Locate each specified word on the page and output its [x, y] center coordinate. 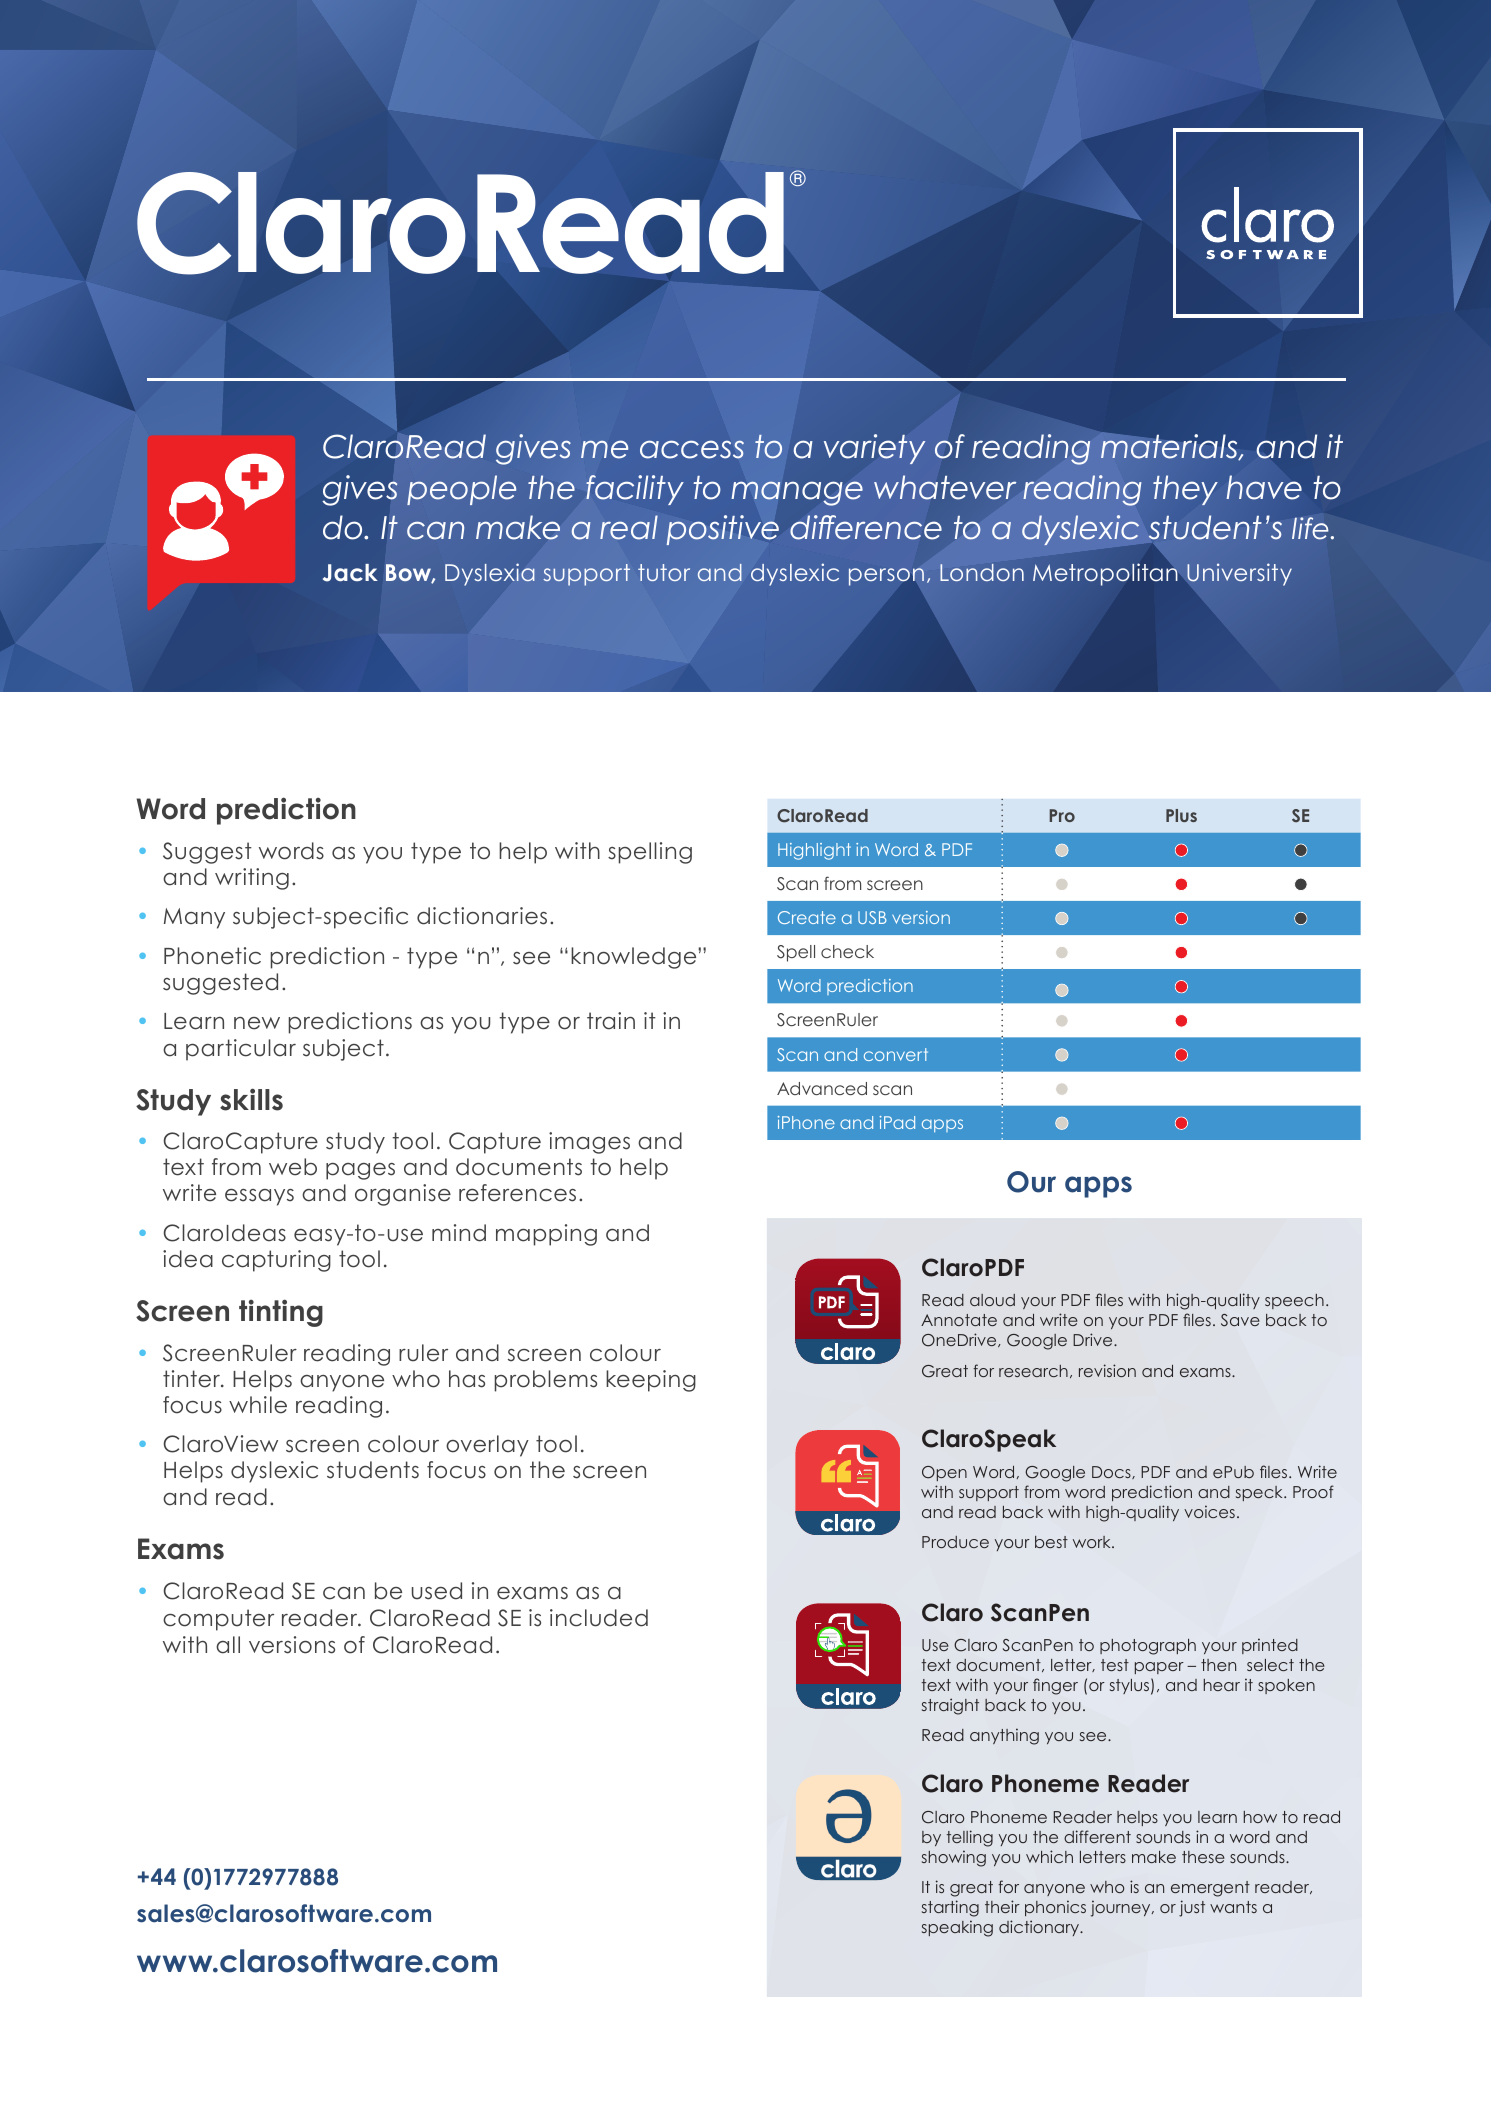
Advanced [822, 1088]
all [228, 1645]
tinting [281, 1313]
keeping [651, 1381]
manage [797, 493]
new [257, 1023]
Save [1240, 1320]
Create [807, 917]
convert [896, 1054]
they [1185, 490]
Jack [350, 573]
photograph [1148, 1647]
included [599, 1618]
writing [252, 879]
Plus [1181, 815]
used [437, 1591]
